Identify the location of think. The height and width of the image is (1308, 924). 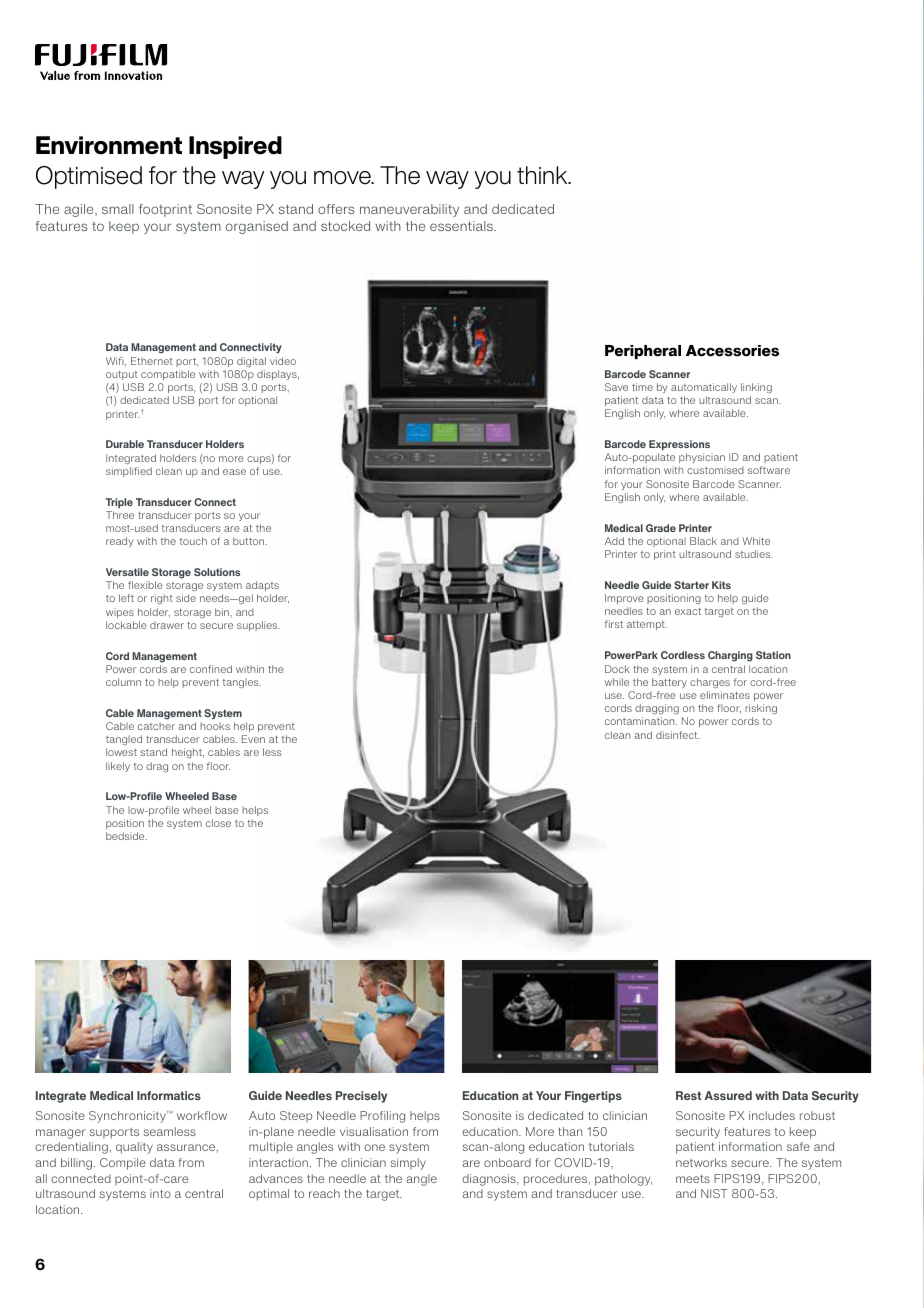
(543, 175).
